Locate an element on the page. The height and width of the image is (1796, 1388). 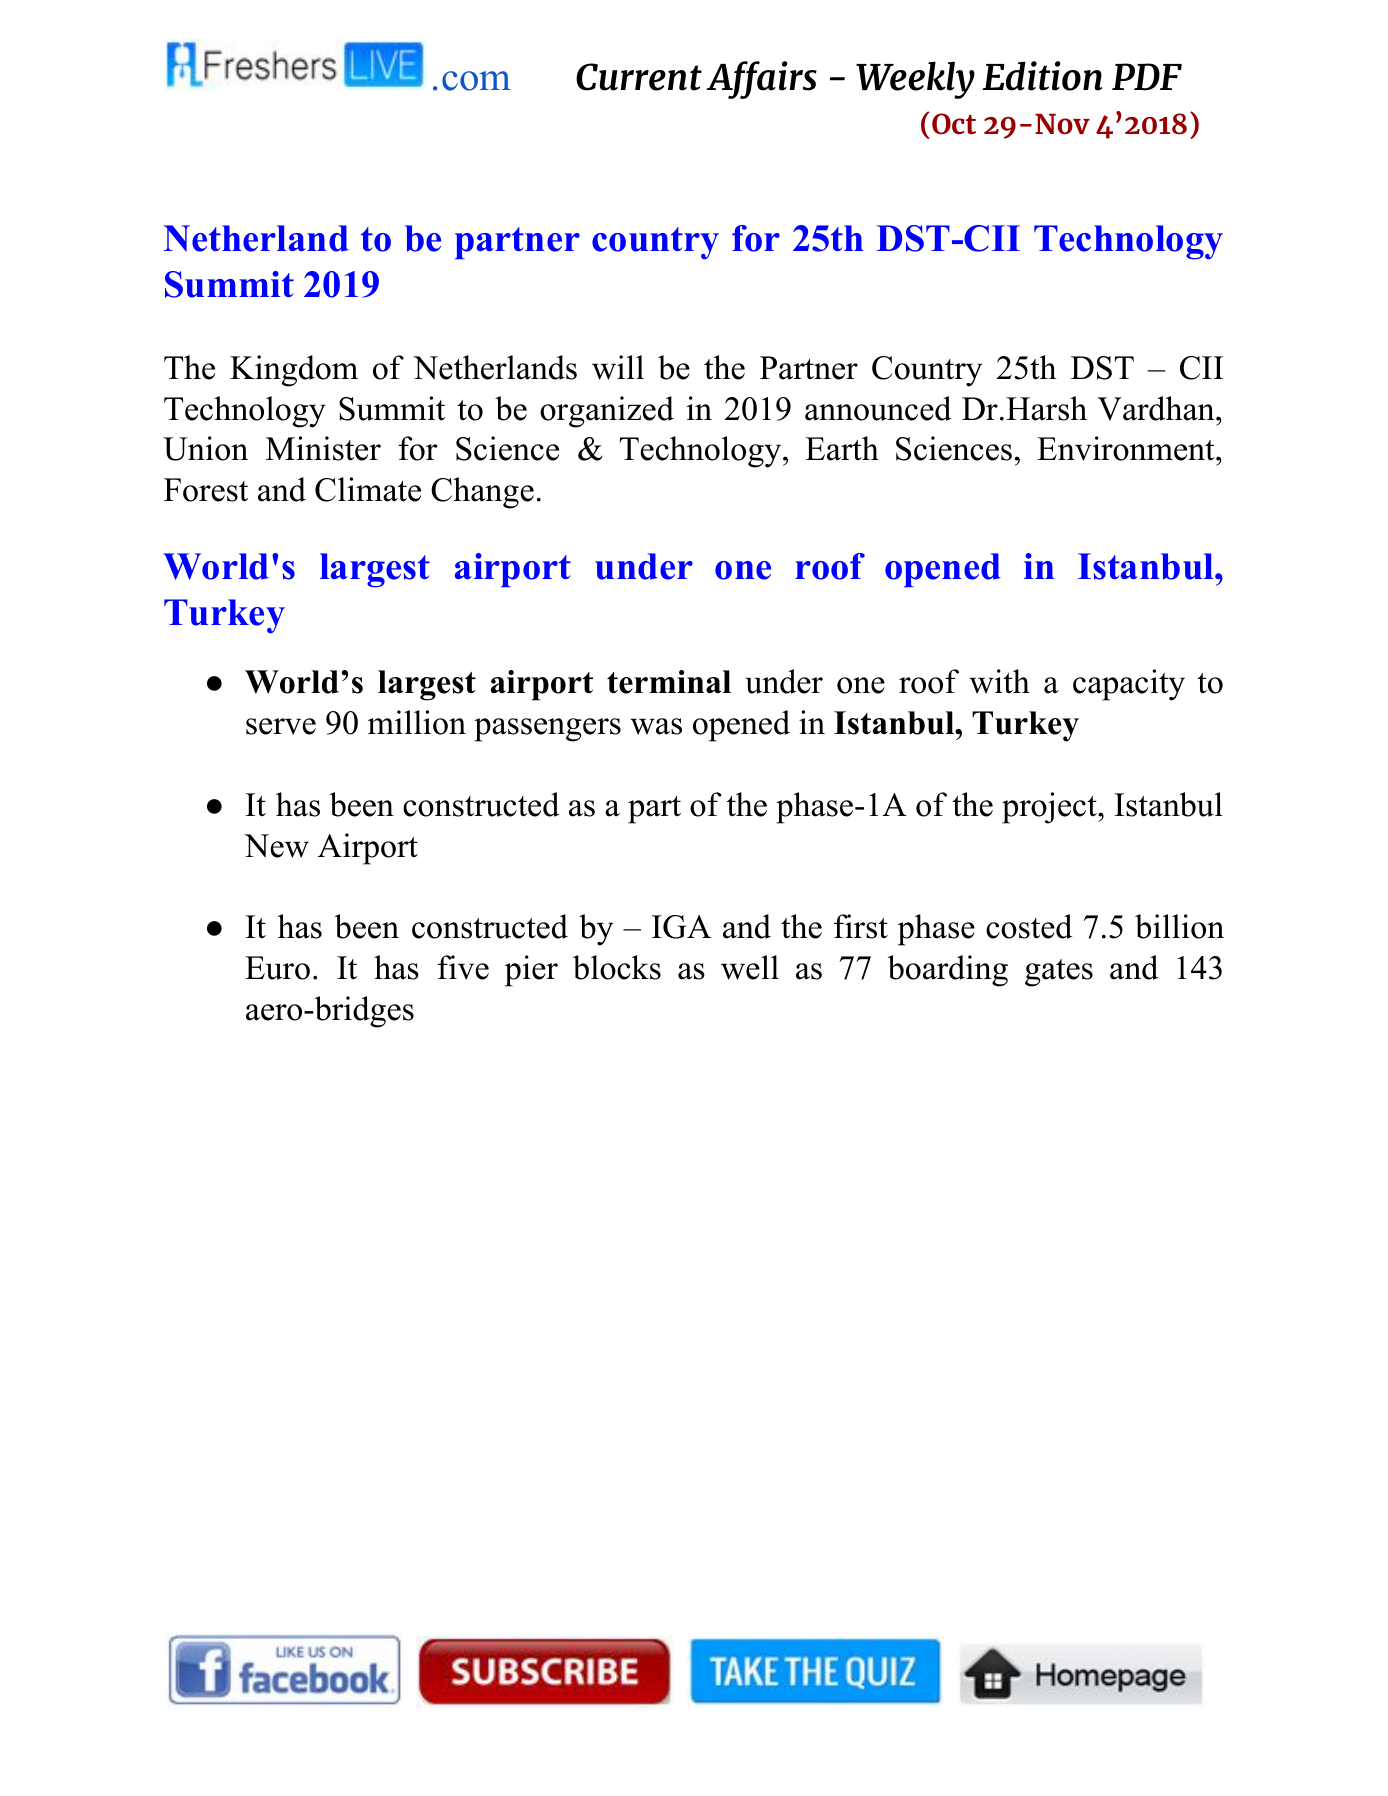
terminal is located at coordinates (669, 682).
